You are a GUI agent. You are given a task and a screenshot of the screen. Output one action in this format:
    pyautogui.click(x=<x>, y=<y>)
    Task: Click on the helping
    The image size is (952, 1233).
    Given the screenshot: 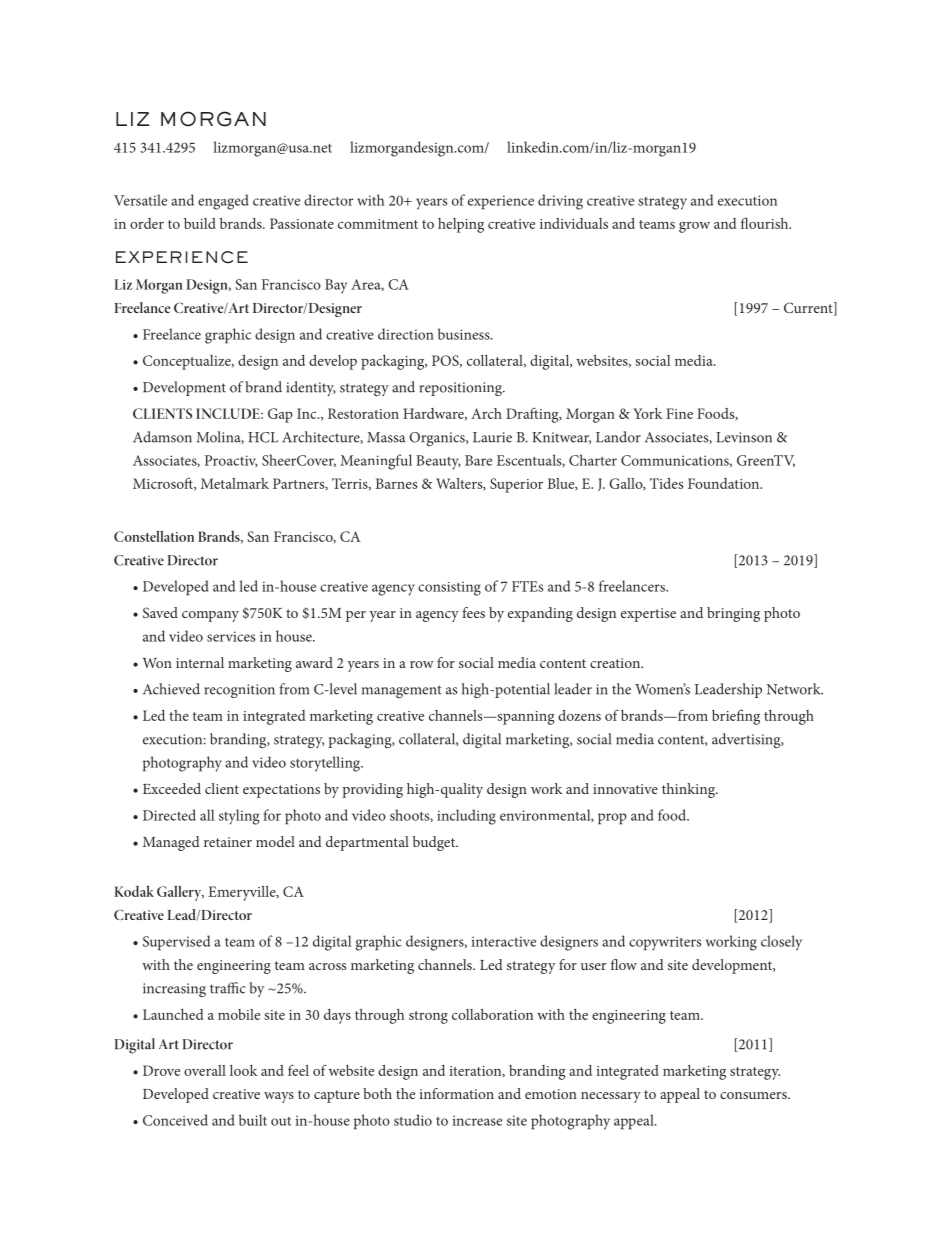 What is the action you would take?
    pyautogui.click(x=461, y=225)
